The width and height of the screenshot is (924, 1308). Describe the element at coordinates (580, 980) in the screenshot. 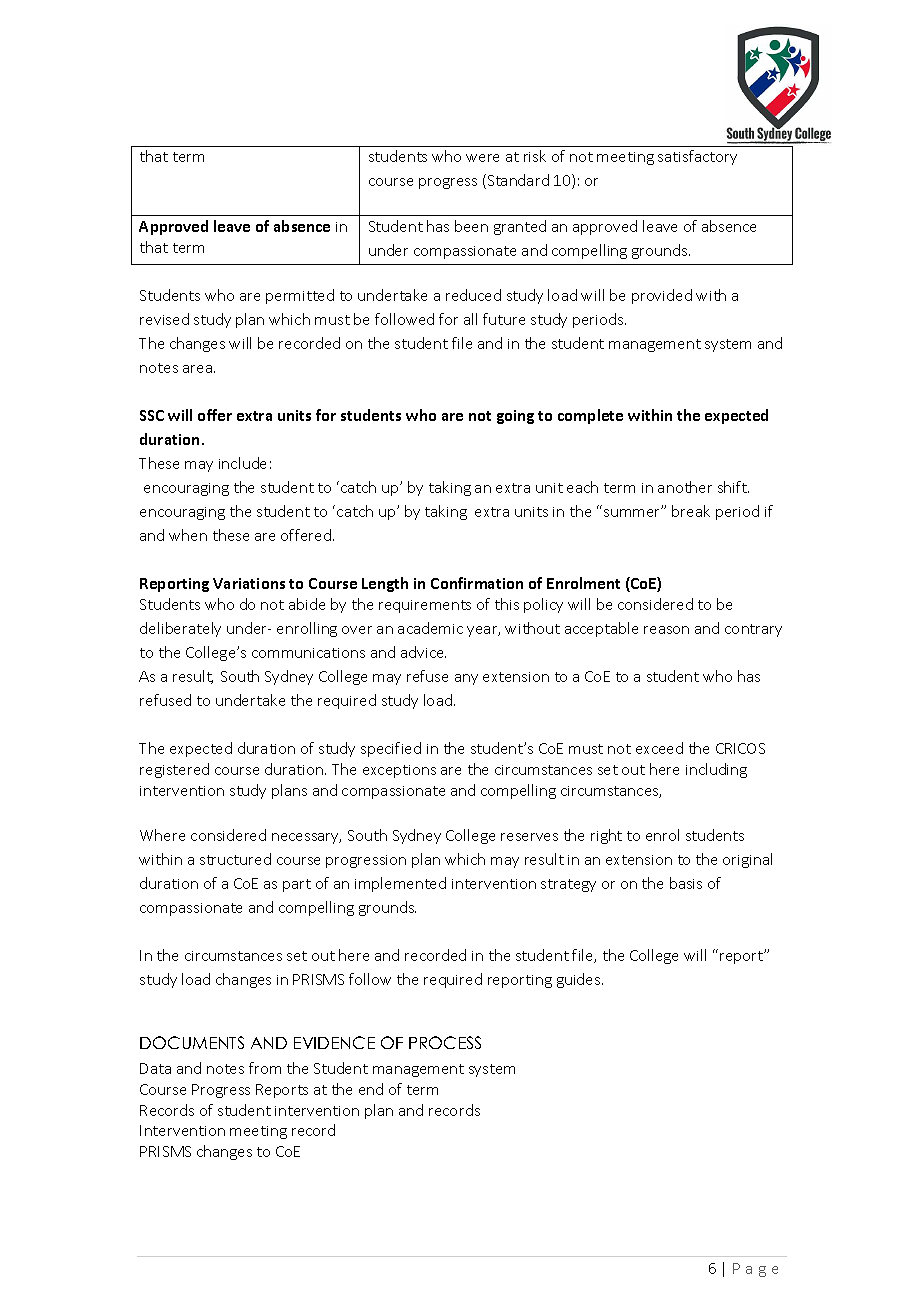

I see `guides` at that location.
